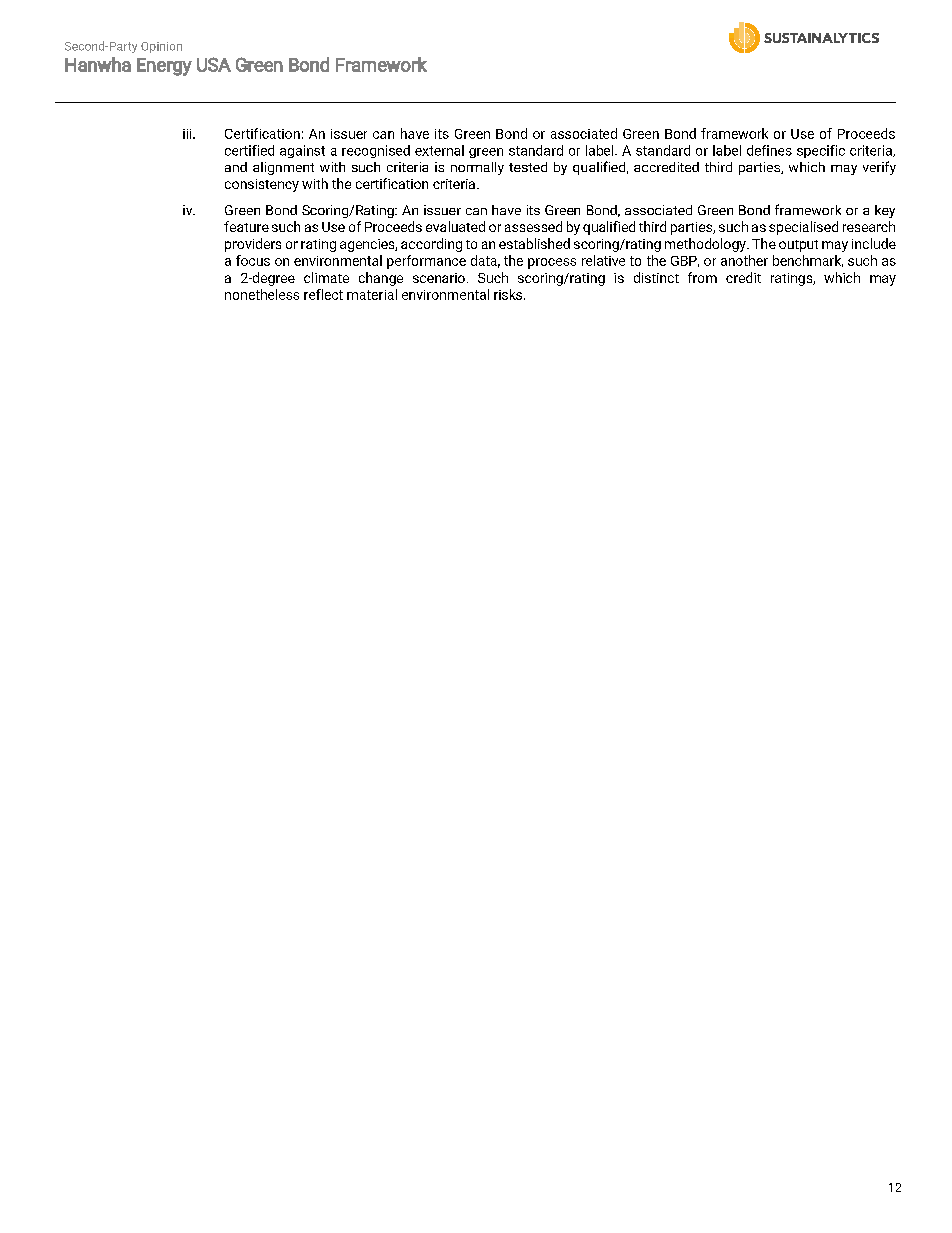  Describe the element at coordinates (702, 277) in the screenshot. I see `from` at that location.
